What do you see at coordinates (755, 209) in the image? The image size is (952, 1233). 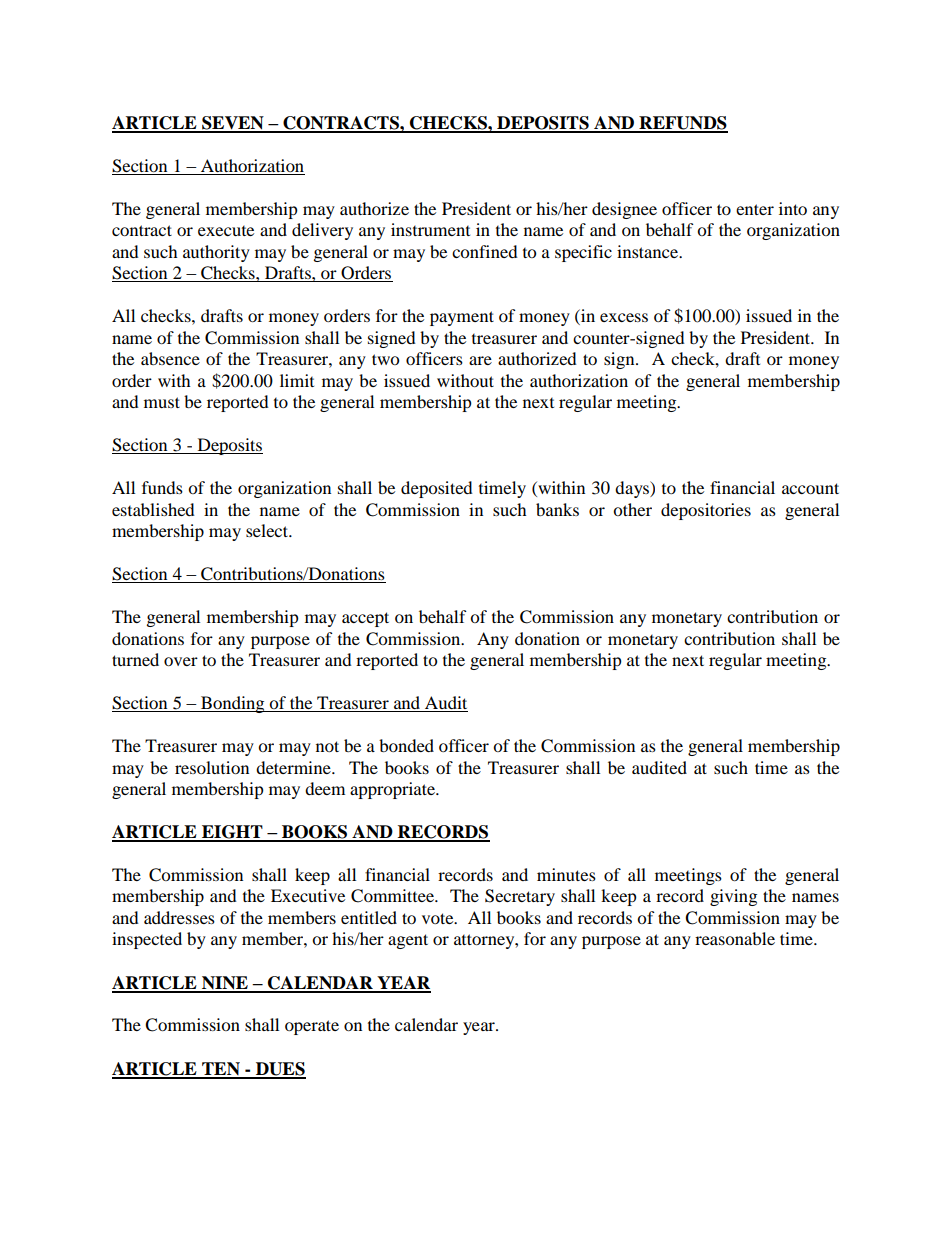 I see `enter` at bounding box center [755, 209].
